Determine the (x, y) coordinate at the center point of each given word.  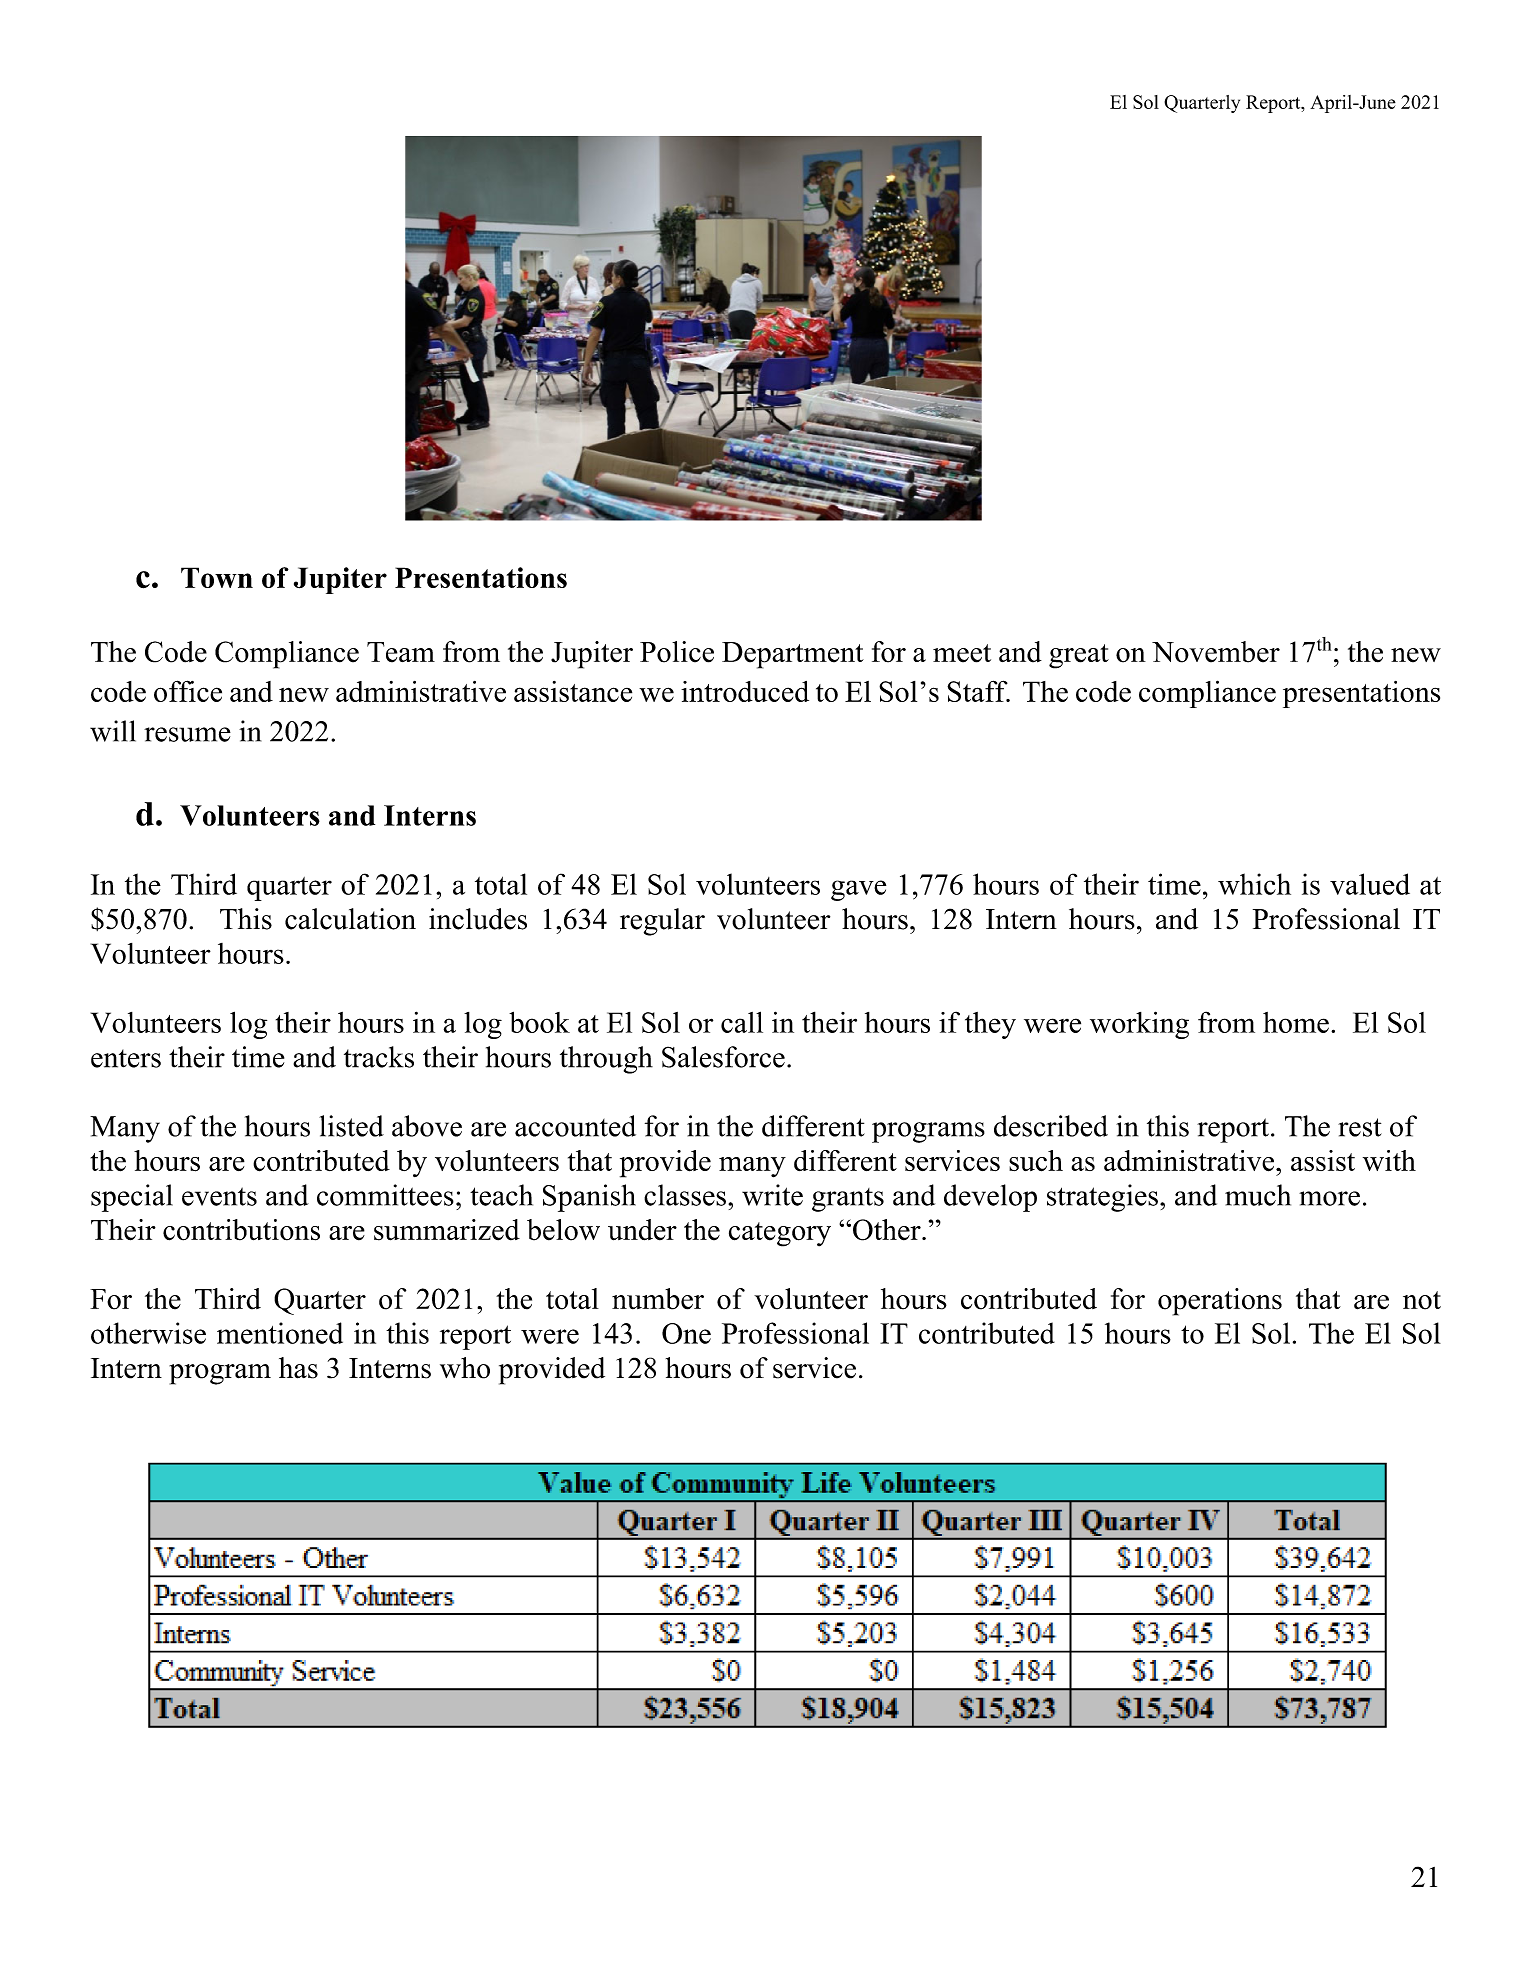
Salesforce (723, 1057)
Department (793, 655)
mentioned (280, 1333)
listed (351, 1126)
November (1216, 652)
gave (858, 890)
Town (217, 577)
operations (1220, 1302)
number (658, 1299)
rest (1360, 1127)
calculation (350, 919)
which (1254, 884)
